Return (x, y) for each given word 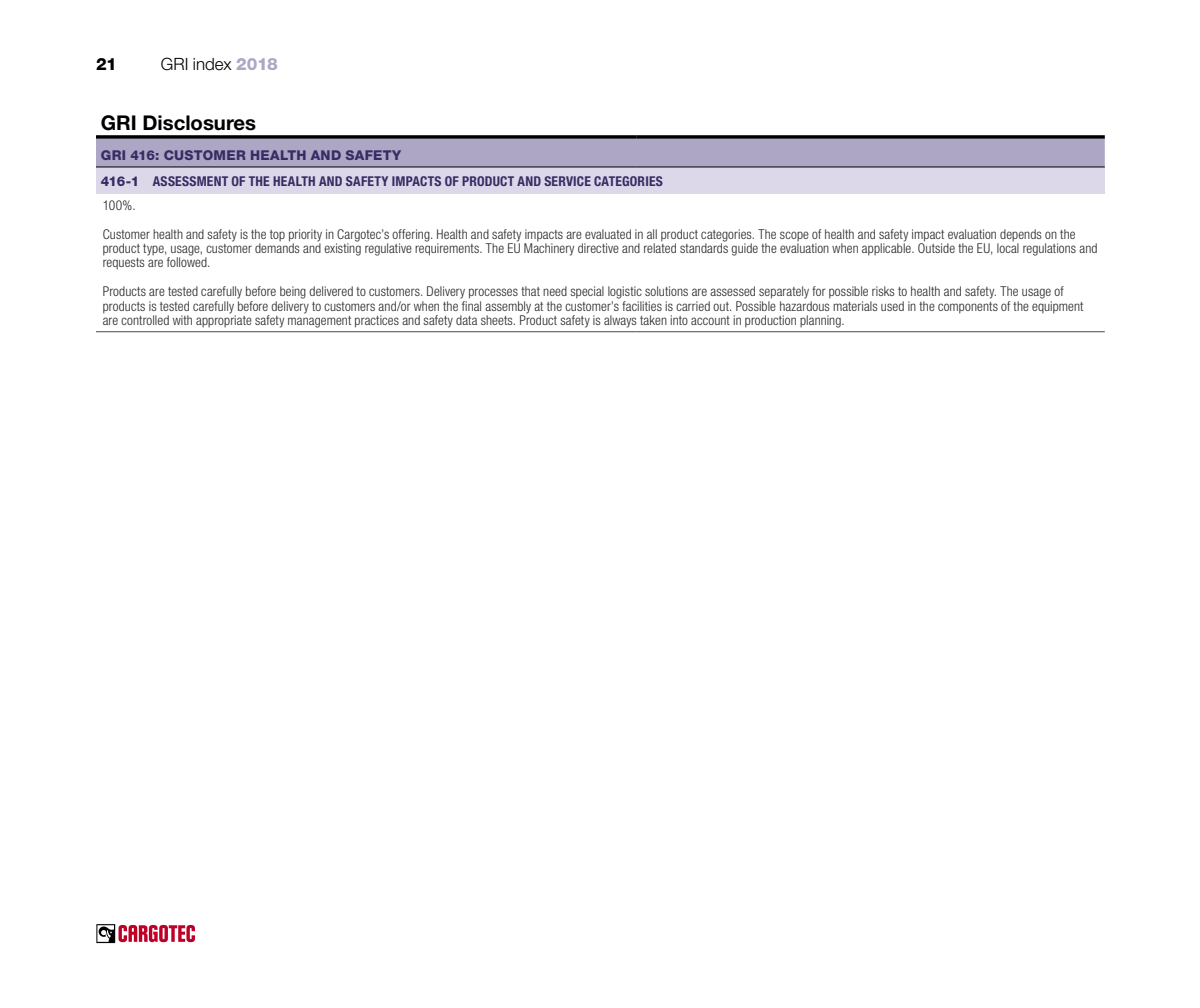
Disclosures (199, 123)
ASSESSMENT (190, 181)
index (212, 64)
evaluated (608, 234)
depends (1020, 235)
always (620, 321)
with (182, 320)
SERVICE (567, 181)
